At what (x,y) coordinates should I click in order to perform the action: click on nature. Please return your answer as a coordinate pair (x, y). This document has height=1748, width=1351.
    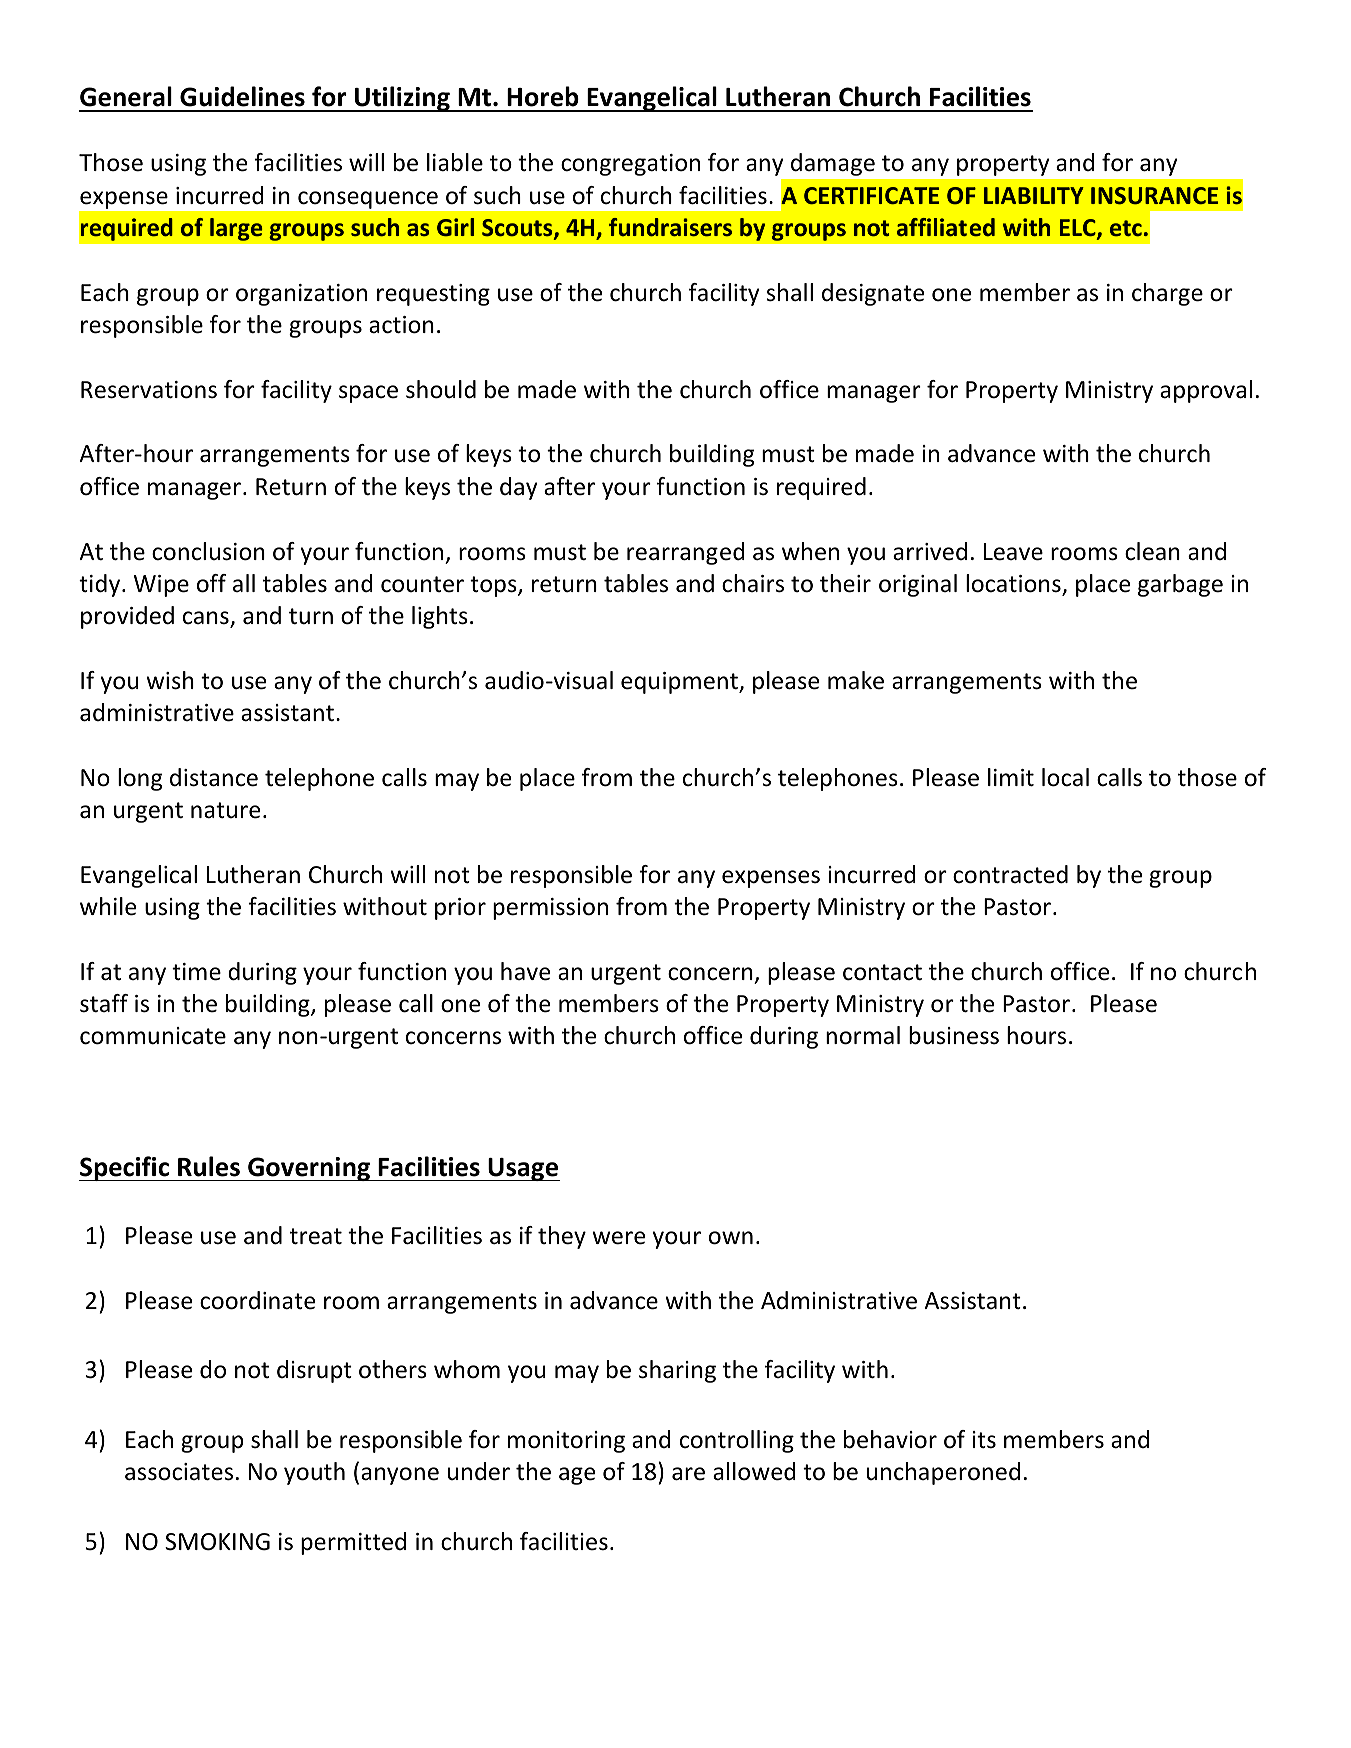
    Looking at the image, I should click on (225, 810).
